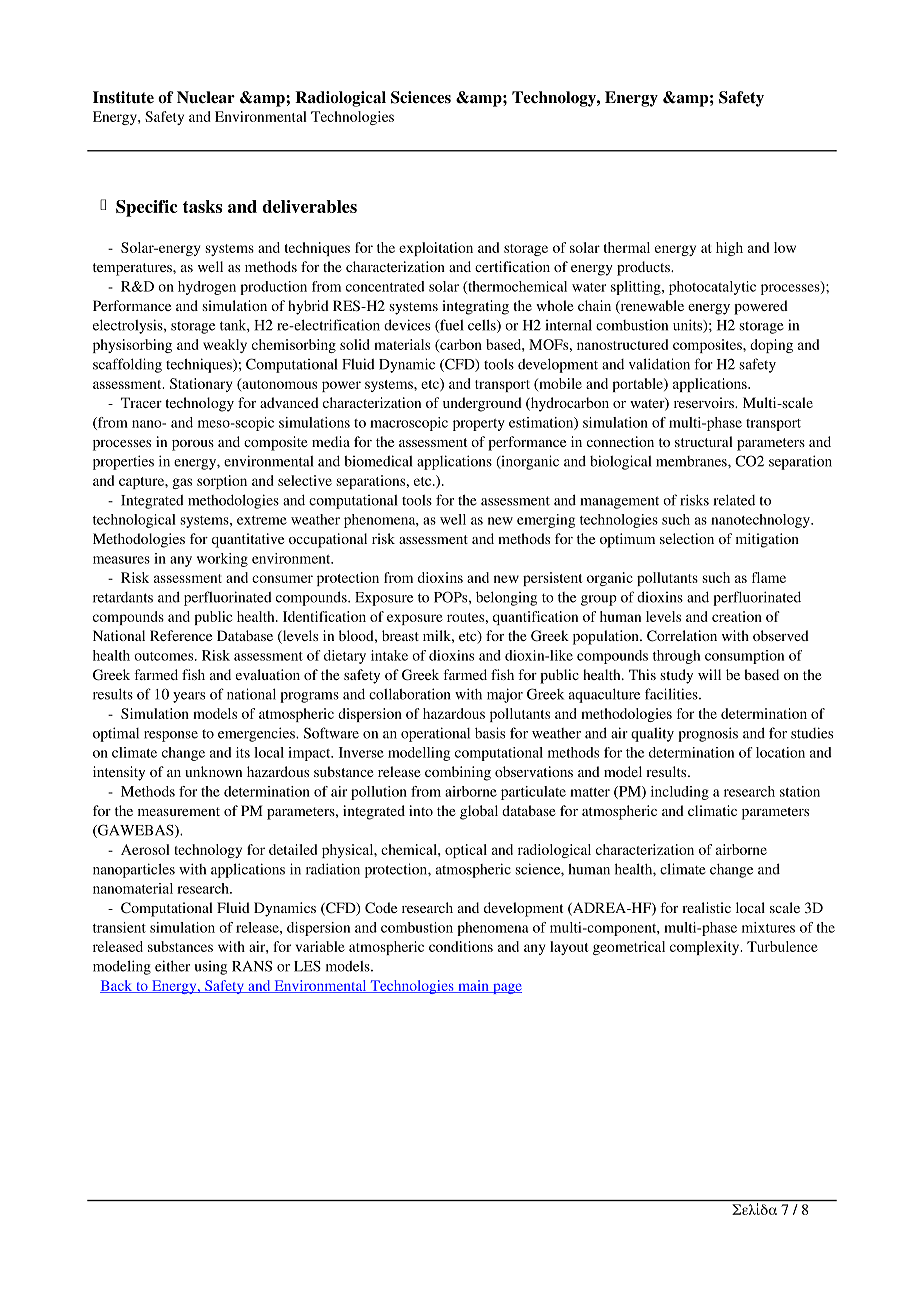 This screenshot has width=924, height=1308. Describe the element at coordinates (179, 811) in the screenshot. I see `measurement` at that location.
